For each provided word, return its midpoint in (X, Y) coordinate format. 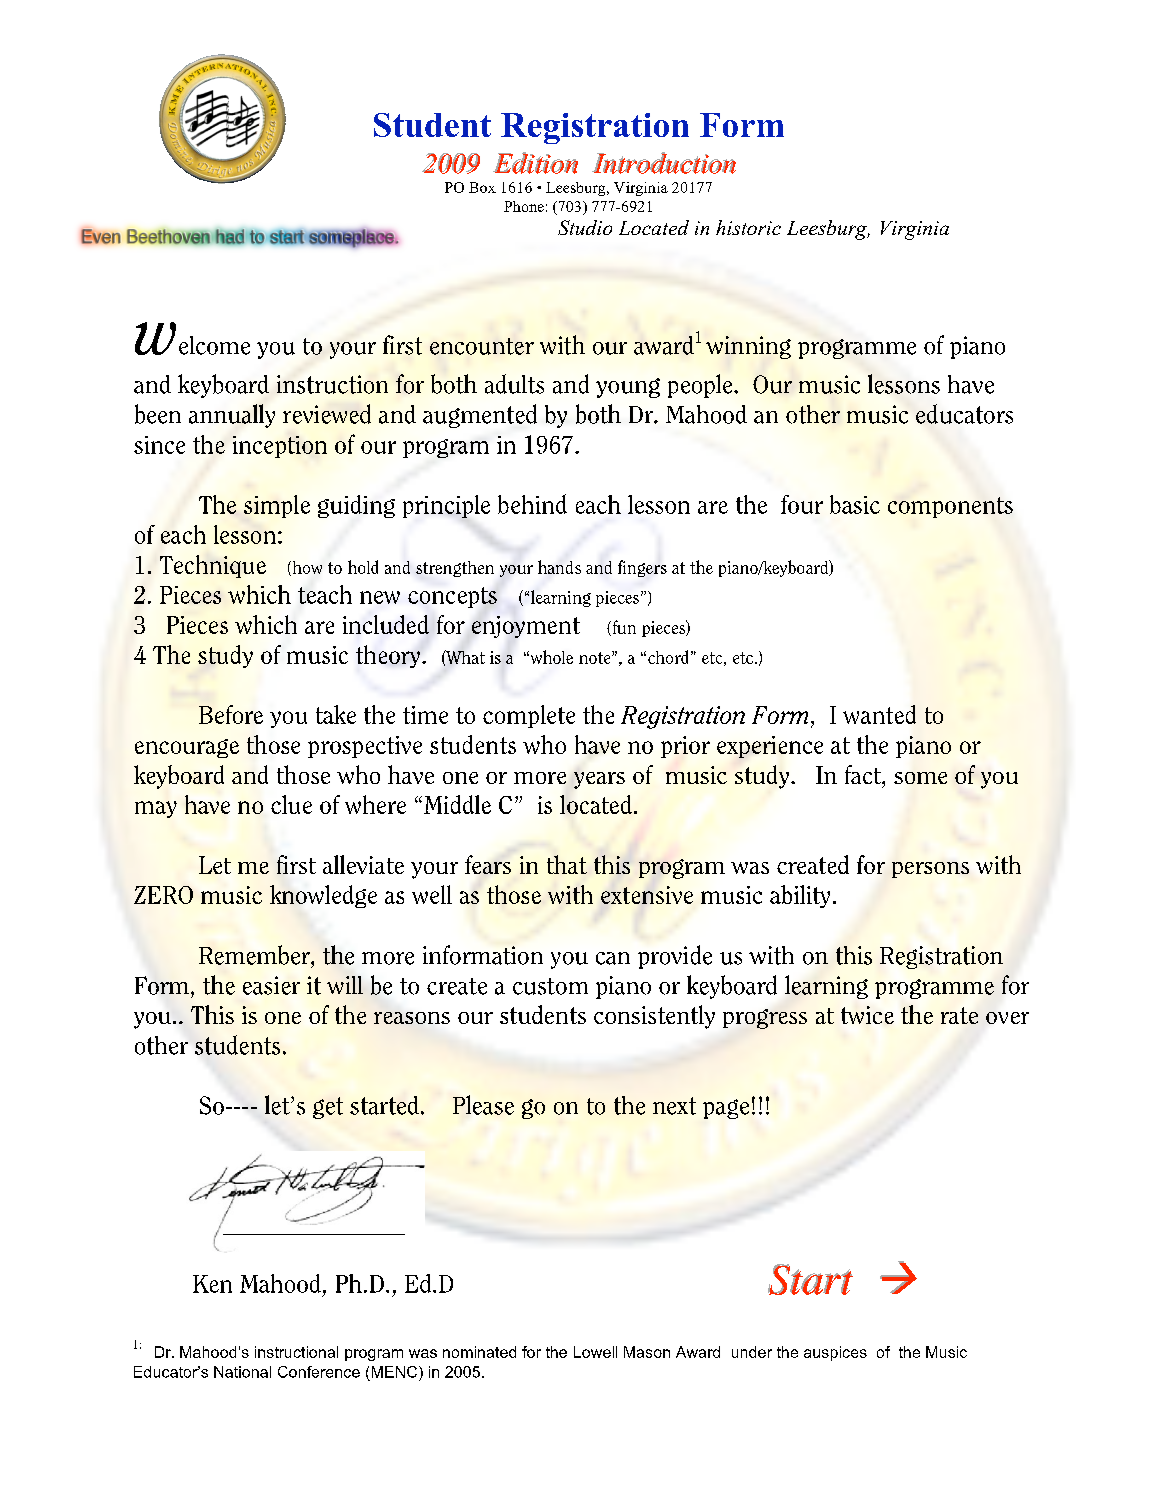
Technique (213, 566)
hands (559, 567)
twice (867, 1015)
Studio (585, 227)
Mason (647, 1352)
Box (482, 187)
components (950, 507)
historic (748, 227)
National (242, 1372)
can (613, 958)
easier (271, 985)
